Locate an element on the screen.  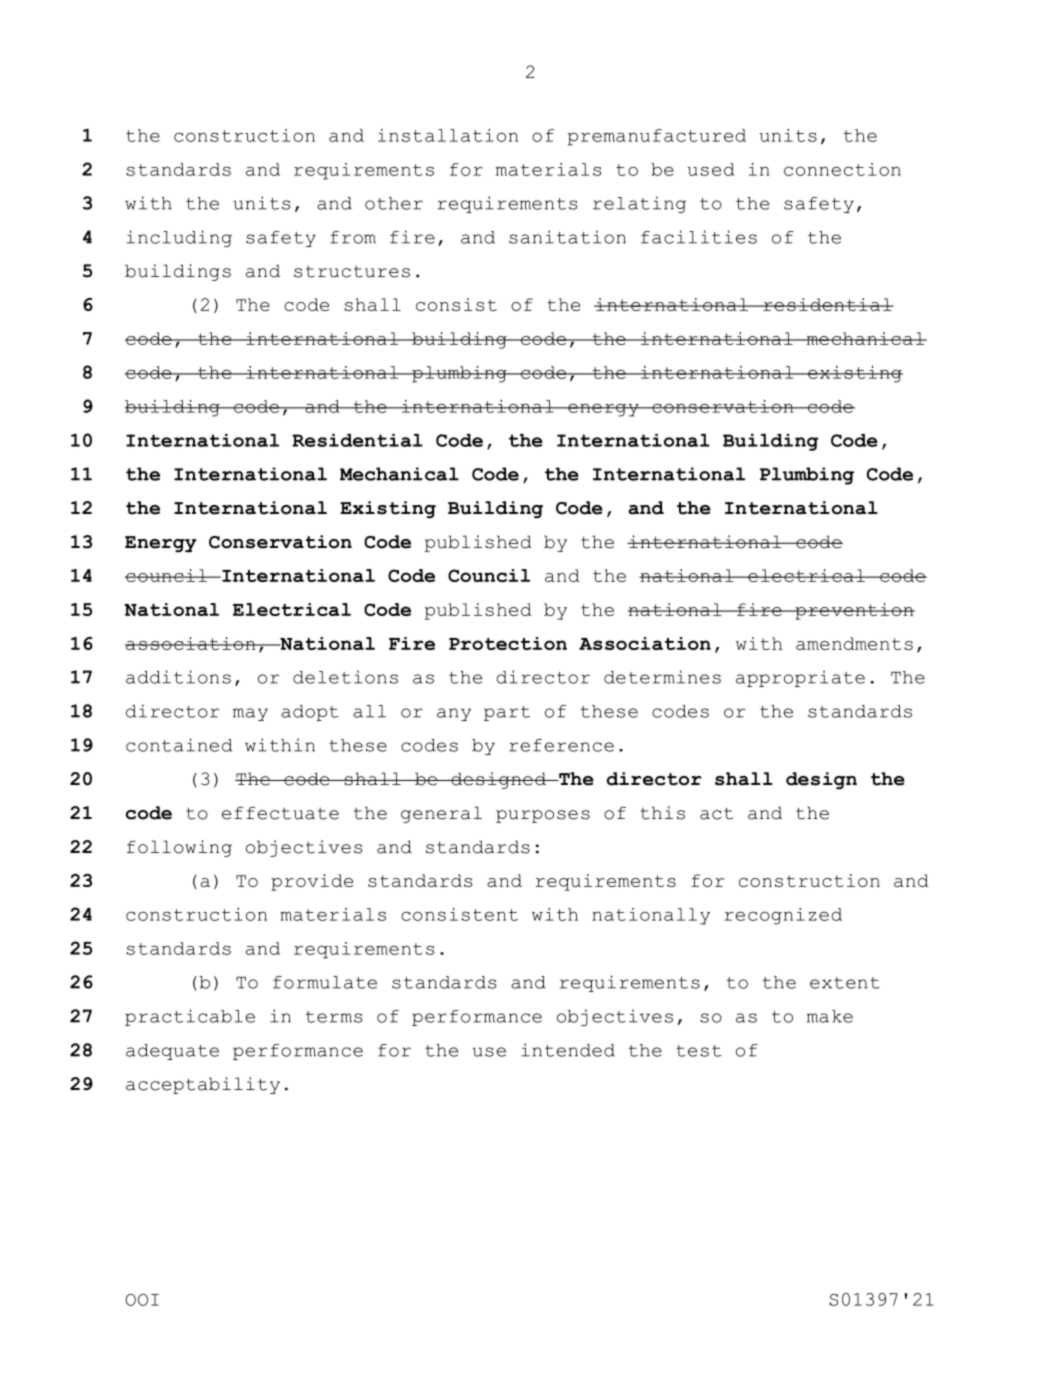
prevention is located at coordinates (854, 611).
